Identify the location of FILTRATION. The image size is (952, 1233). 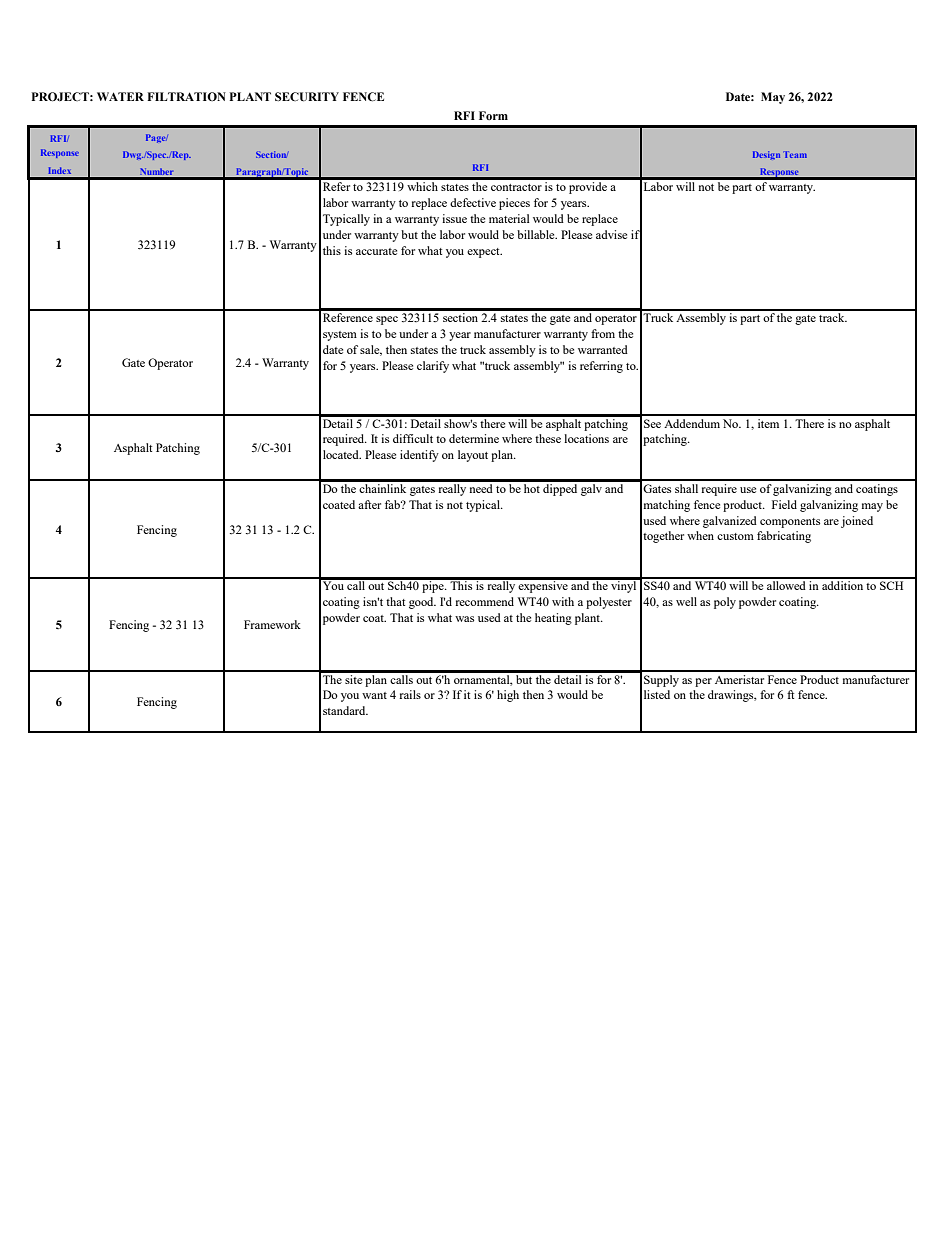
(186, 96).
